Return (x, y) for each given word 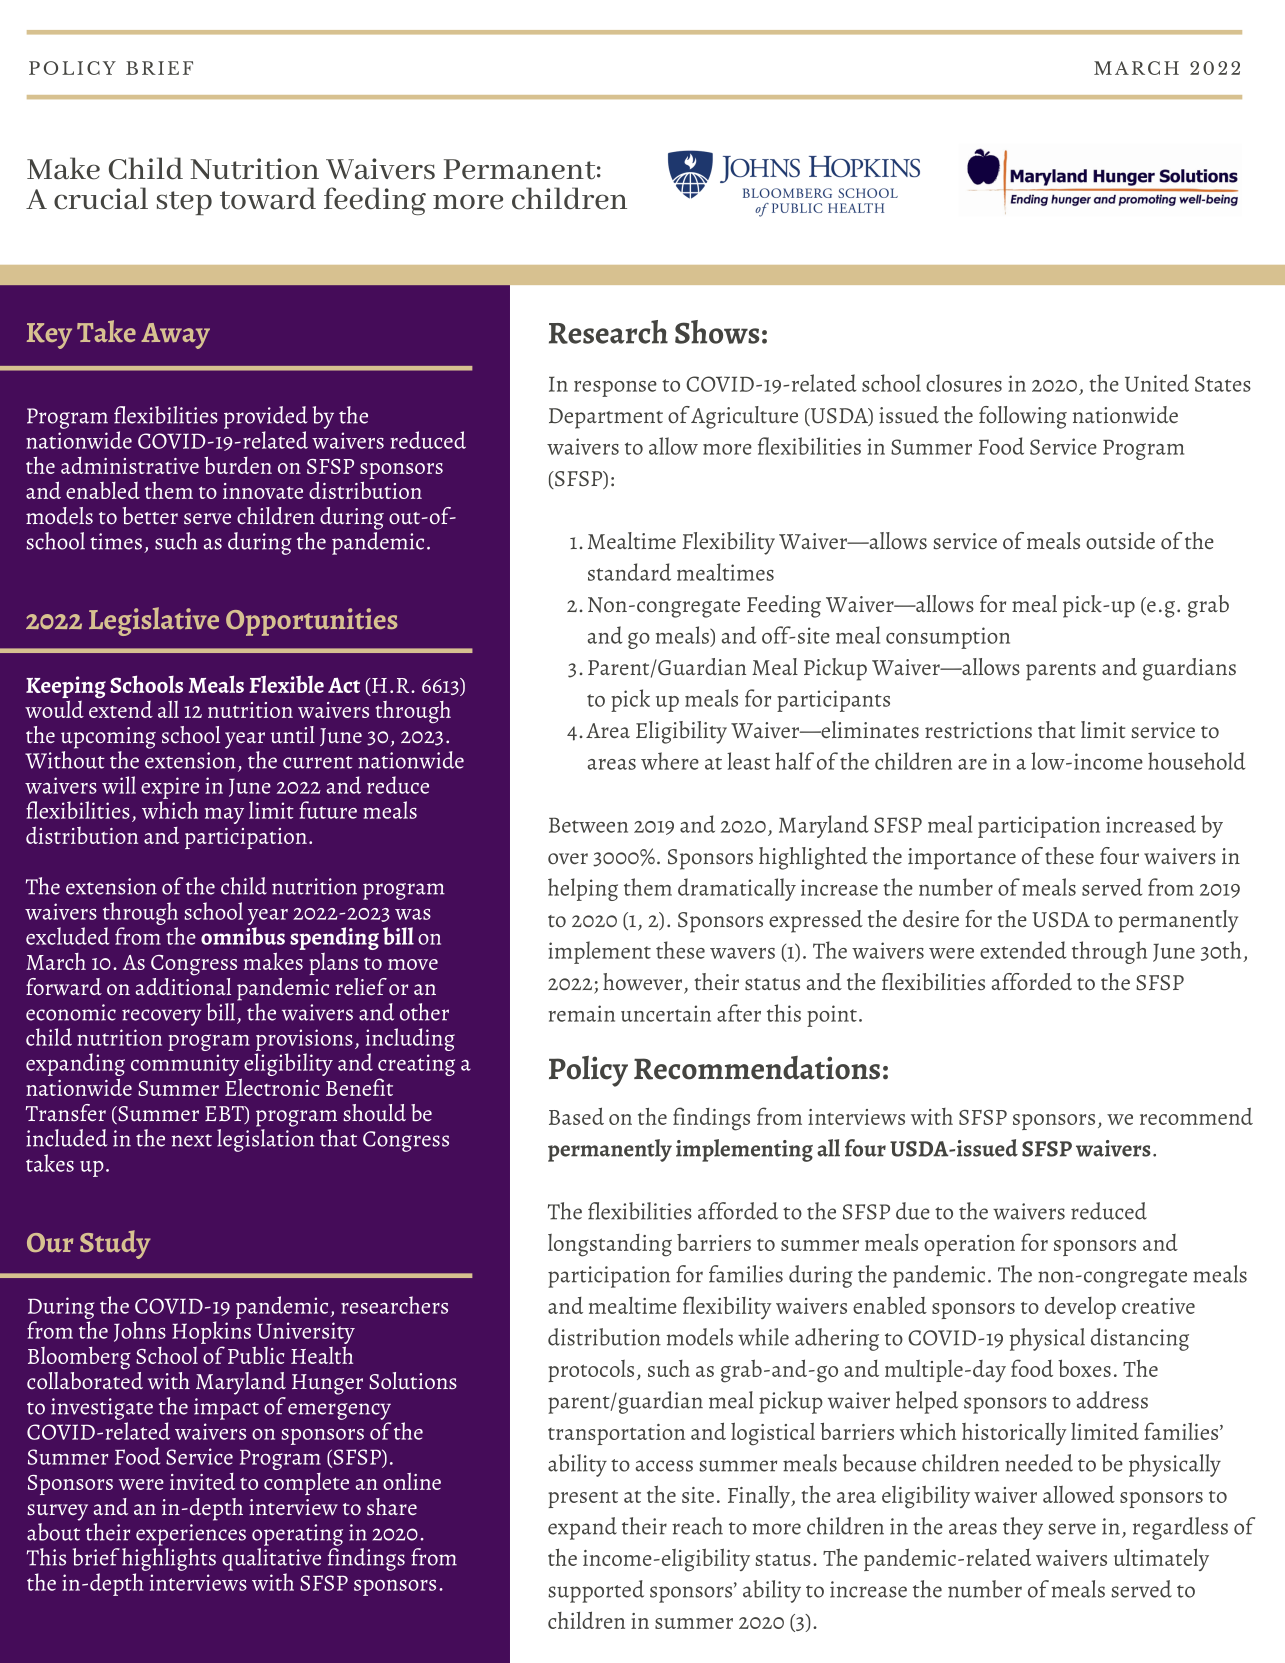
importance (962, 859)
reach (697, 1526)
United (1157, 383)
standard (629, 572)
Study (115, 1244)
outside (1120, 541)
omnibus (243, 936)
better (150, 515)
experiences (191, 1535)
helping (583, 889)
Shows (717, 332)
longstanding (610, 1245)
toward (268, 198)
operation (969, 1245)
